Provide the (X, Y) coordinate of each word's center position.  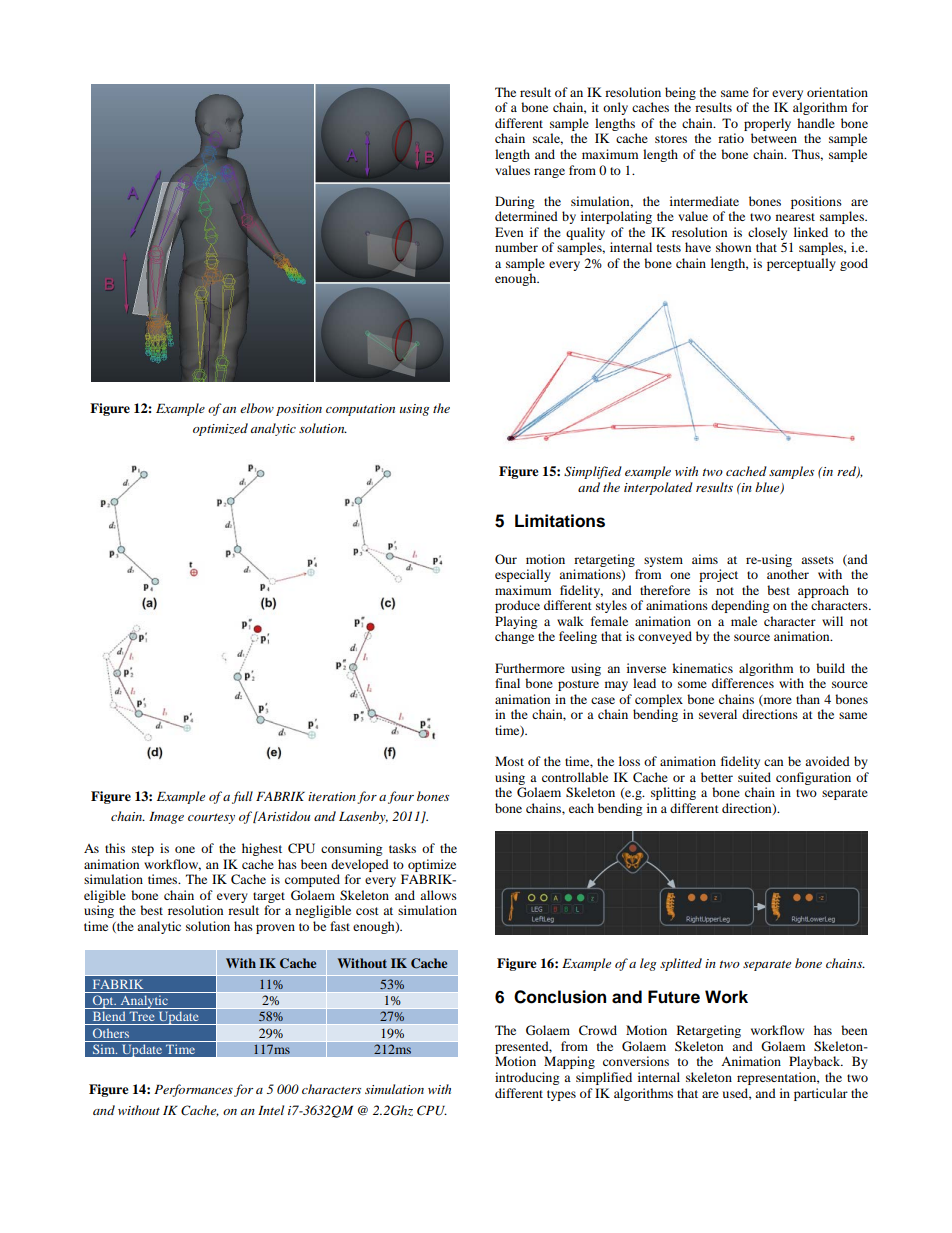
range (549, 173)
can (773, 762)
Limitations (560, 521)
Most (509, 761)
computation (360, 410)
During (514, 202)
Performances (193, 1090)
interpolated (658, 488)
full (242, 797)
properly (767, 124)
